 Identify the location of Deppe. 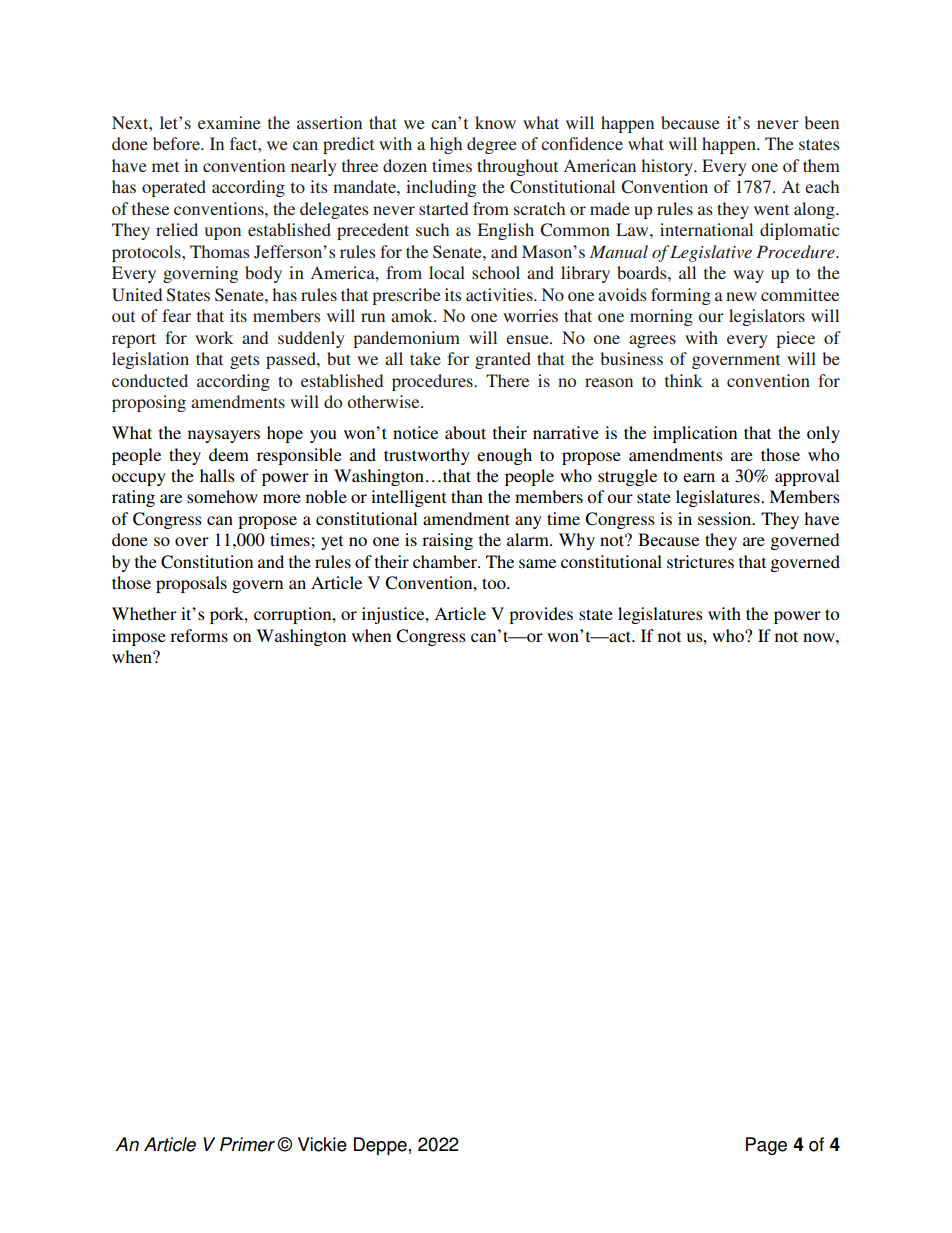
(380, 1146).
